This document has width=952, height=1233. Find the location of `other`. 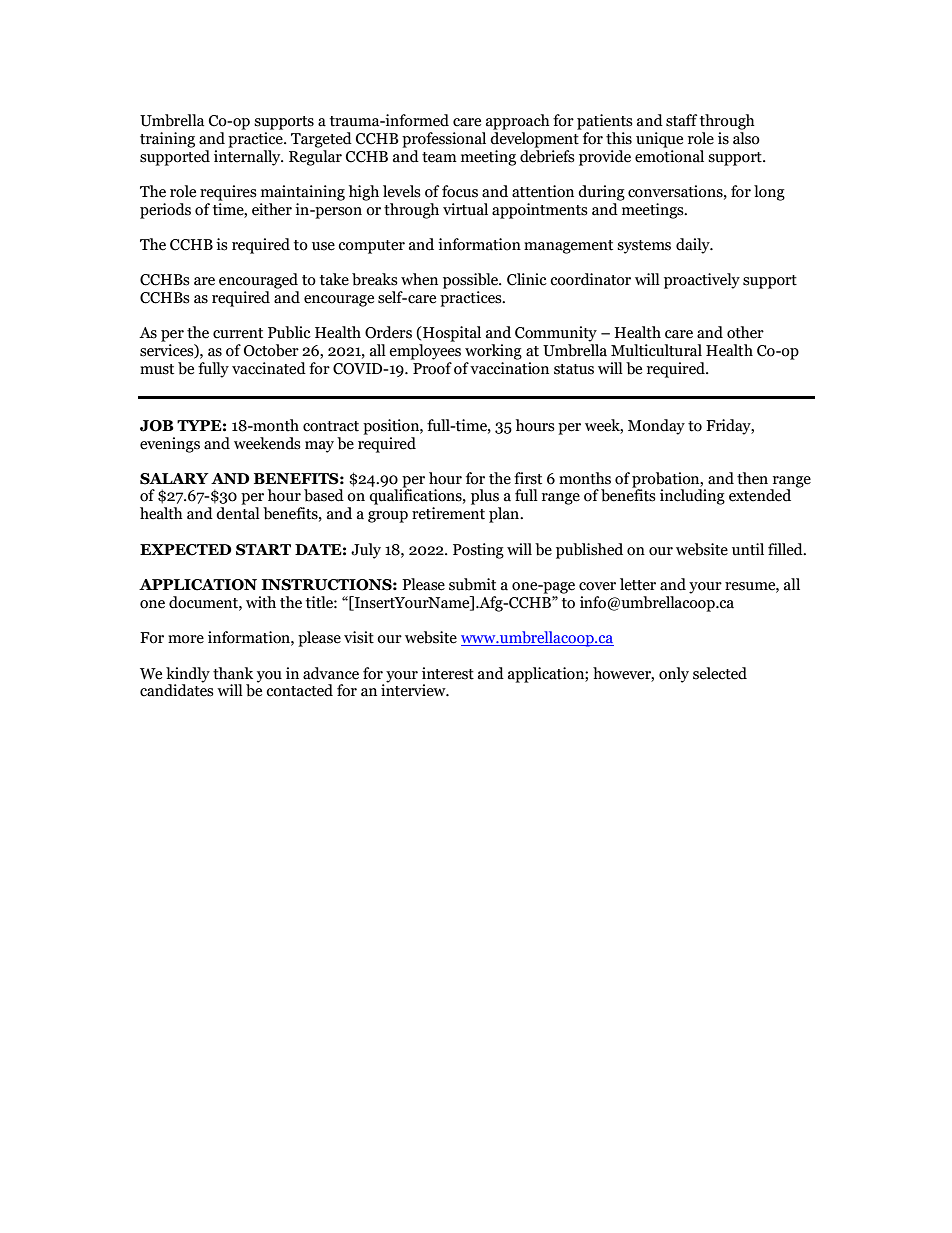

other is located at coordinates (745, 332).
